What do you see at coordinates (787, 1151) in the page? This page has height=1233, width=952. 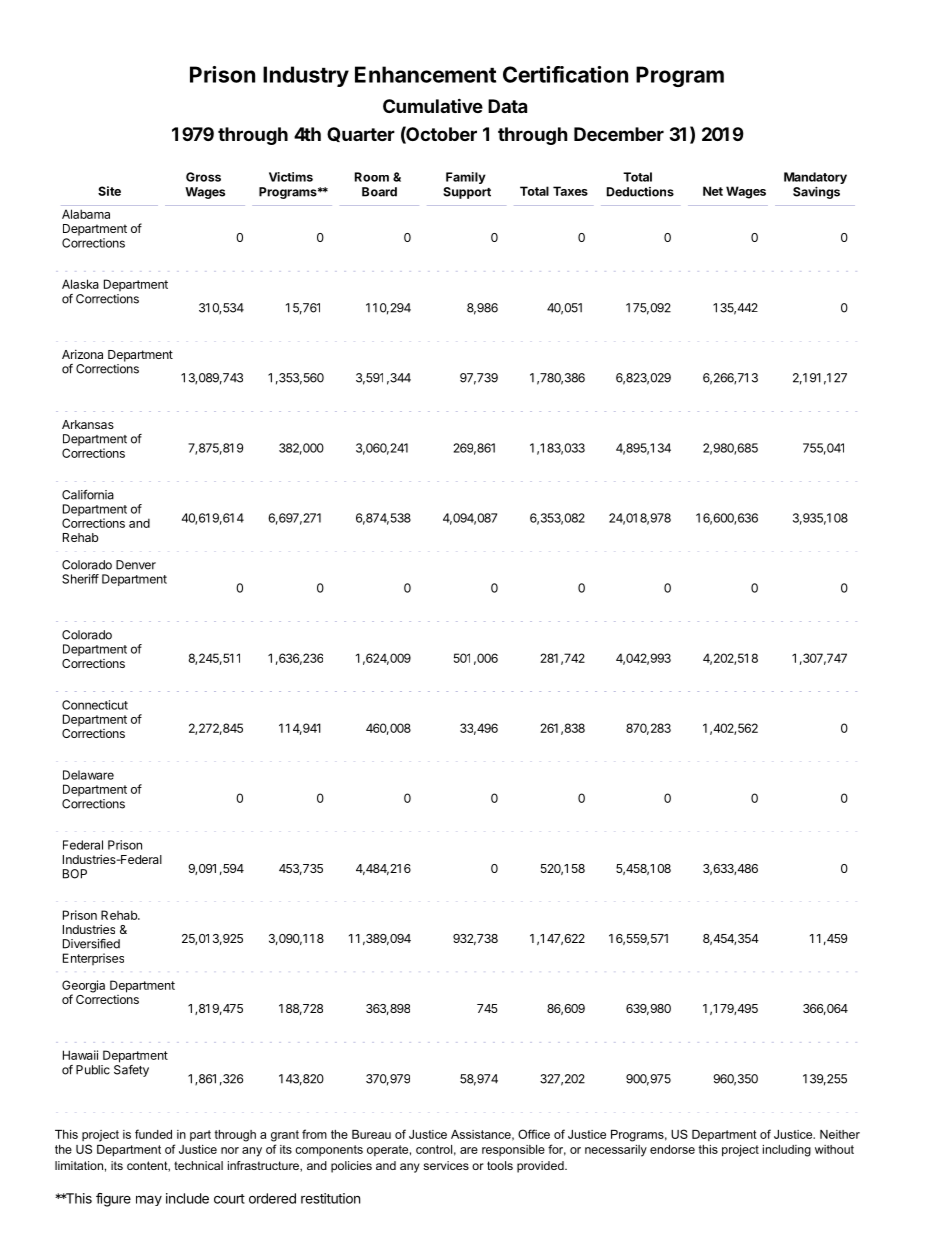 I see `including` at bounding box center [787, 1151].
